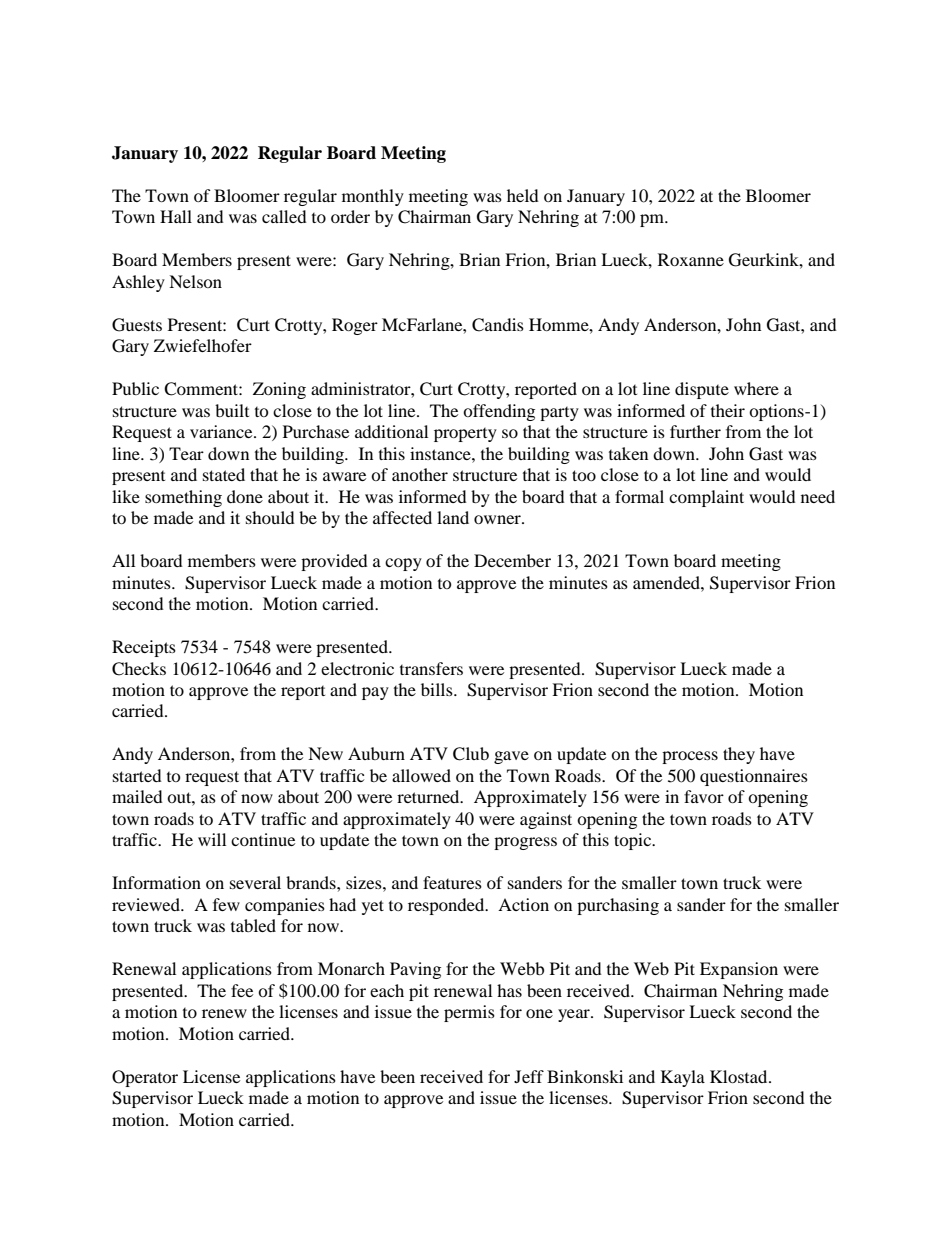 This page has width=952, height=1233. Describe the element at coordinates (176, 216) in the page. I see `Hall` at that location.
